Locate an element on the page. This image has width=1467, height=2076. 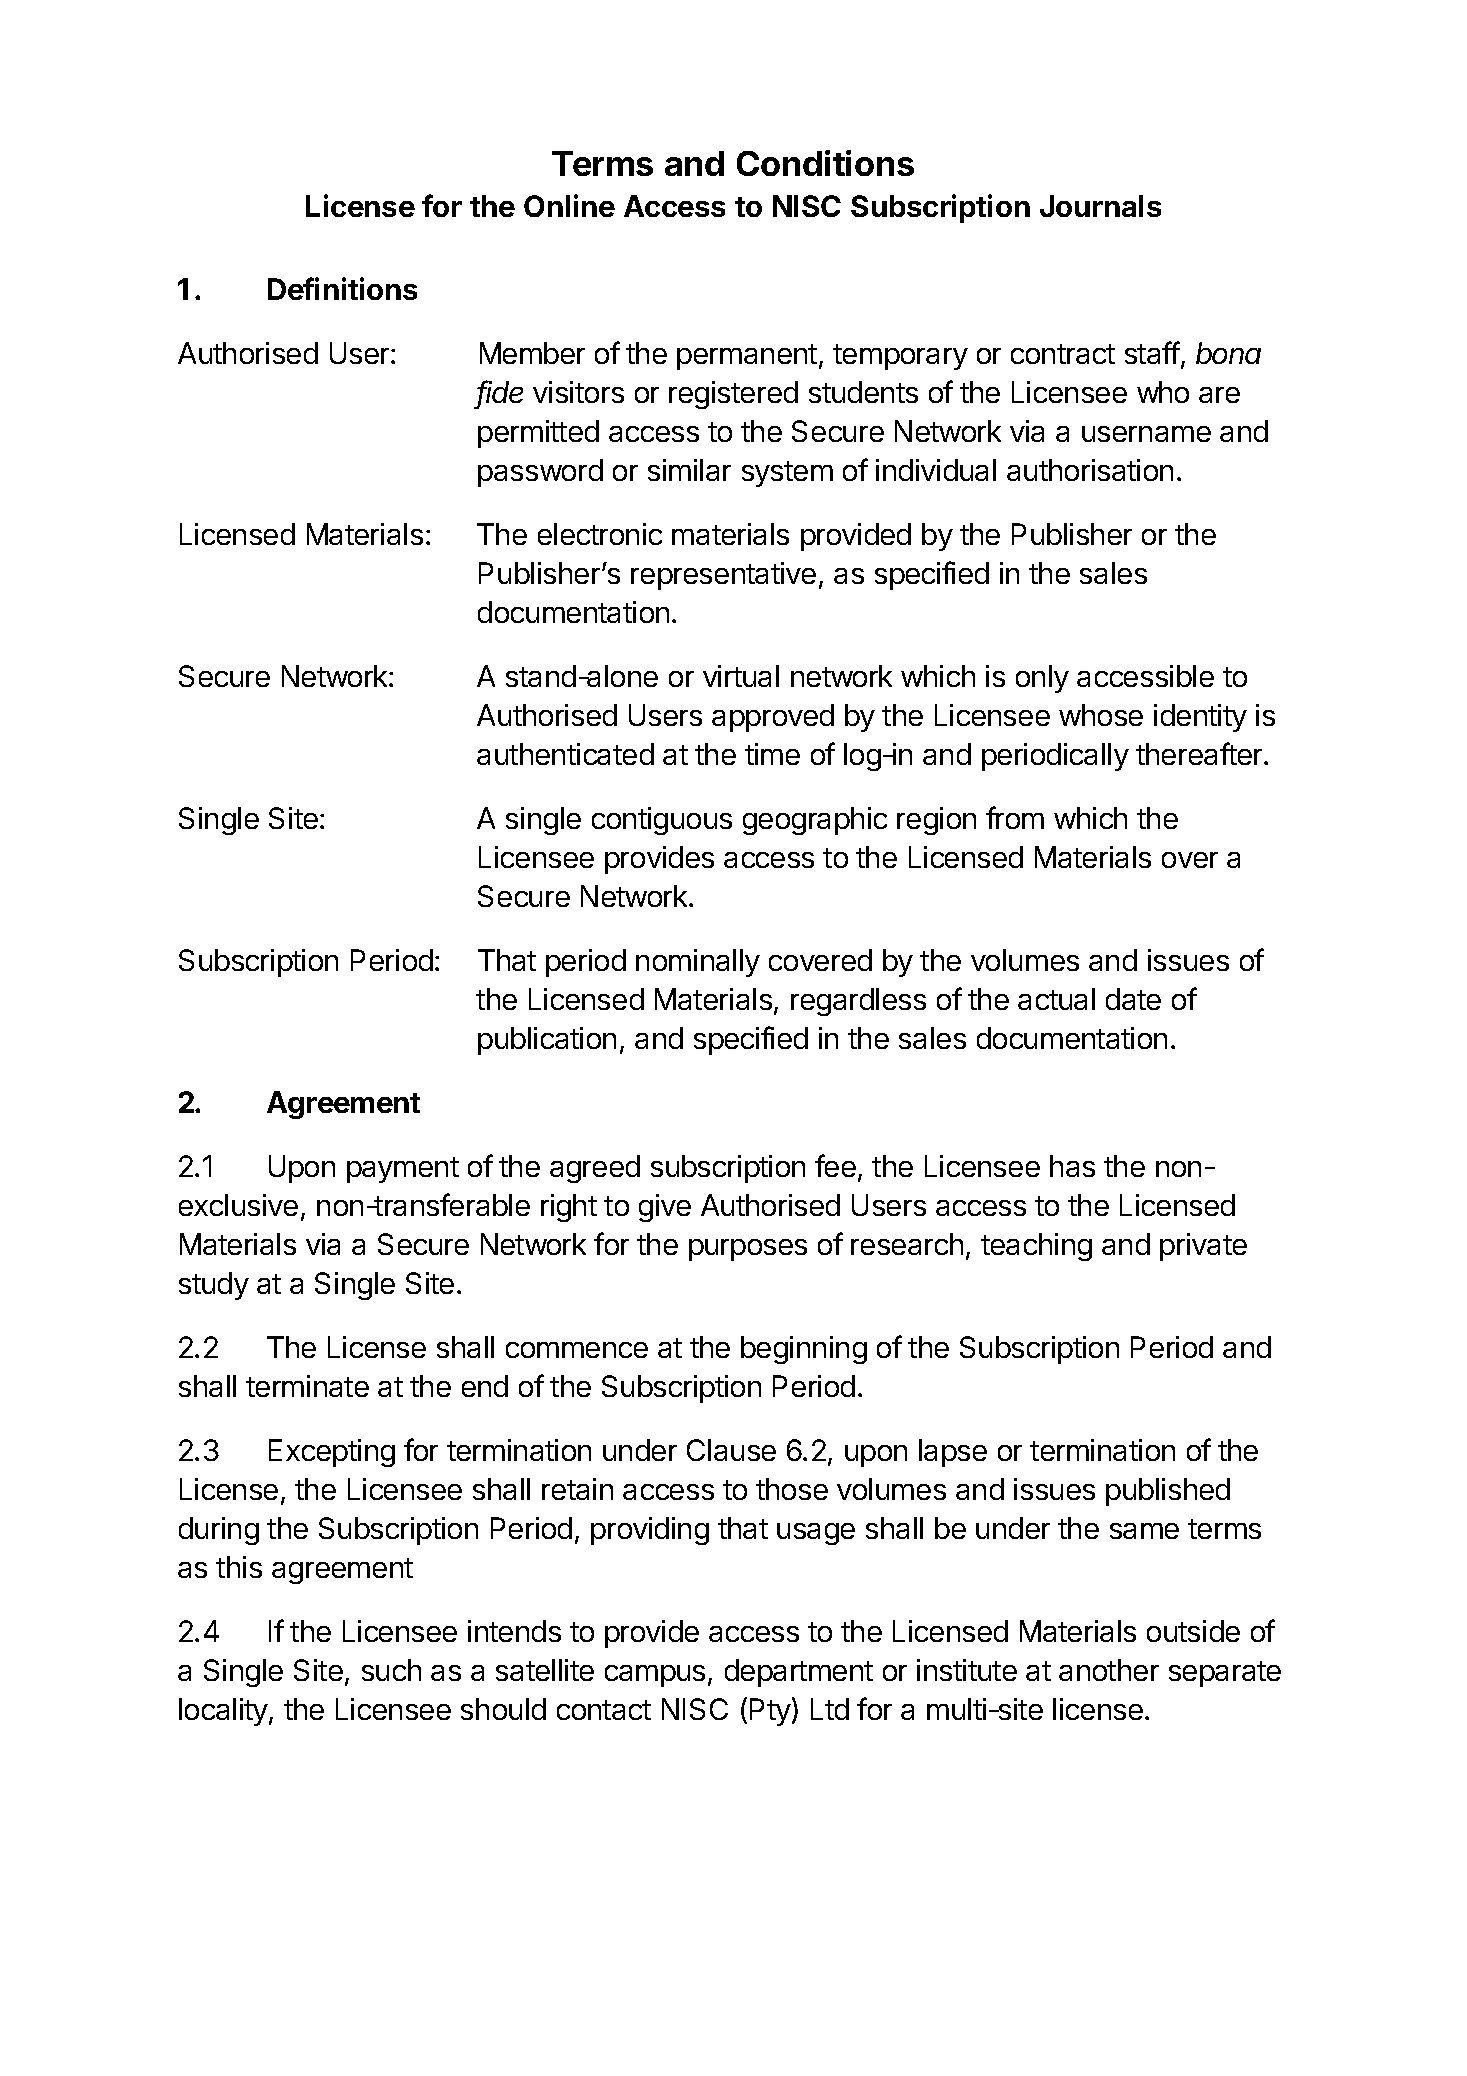
terminate is located at coordinates (307, 1386).
